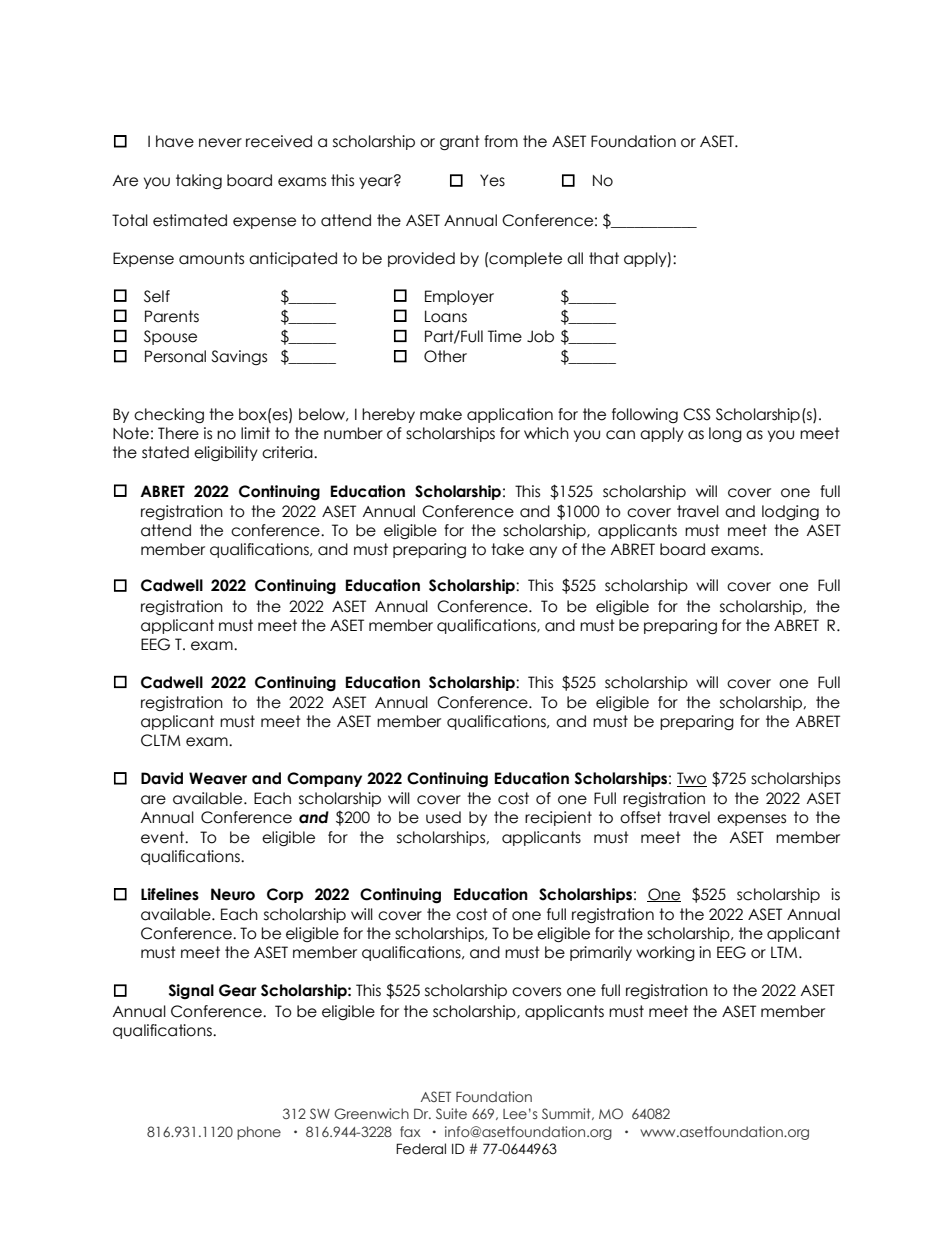  Describe the element at coordinates (218, 778) in the document. I see `Weaver` at that location.
